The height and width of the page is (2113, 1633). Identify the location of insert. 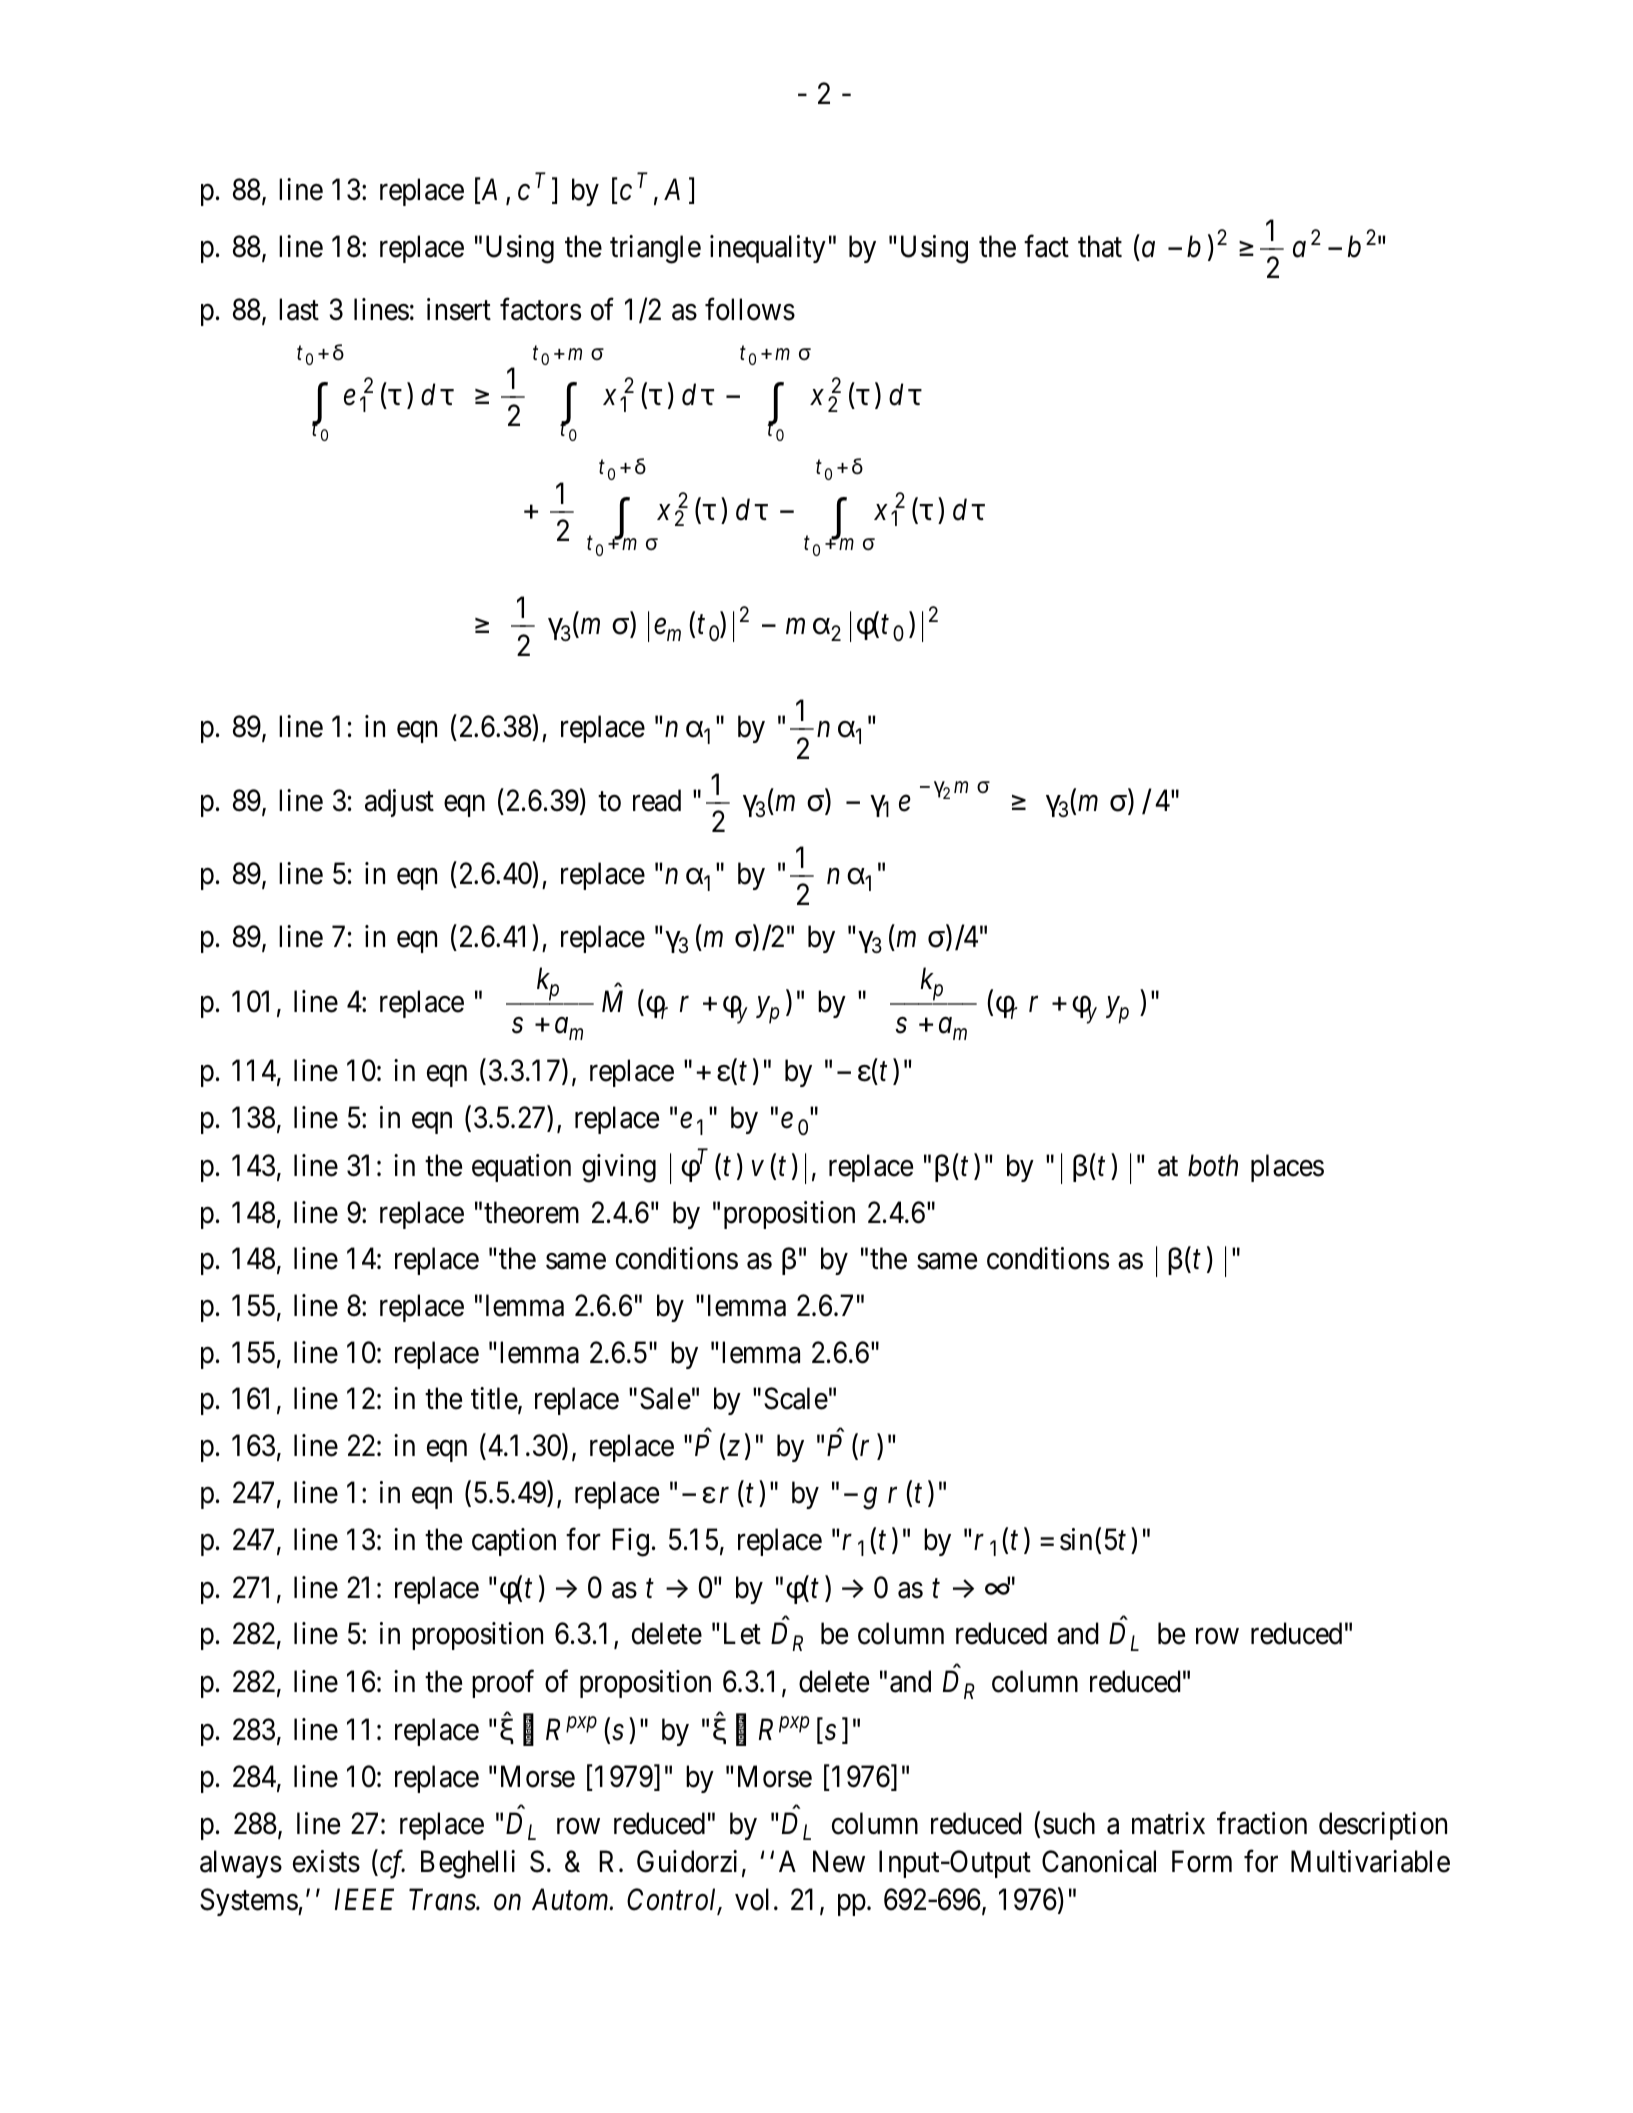
(459, 309).
